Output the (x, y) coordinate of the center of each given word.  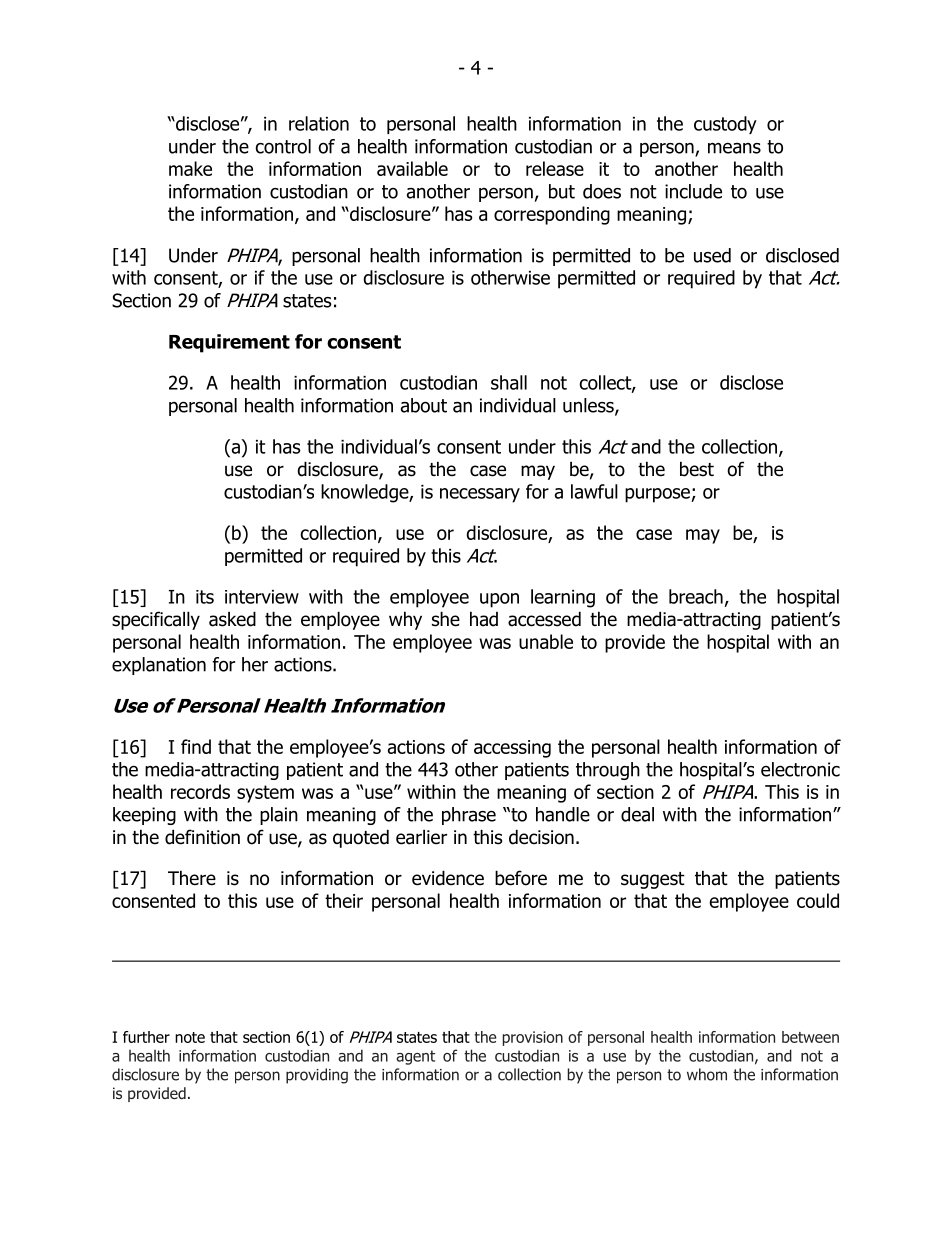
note (190, 1037)
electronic (800, 769)
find (196, 746)
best (697, 469)
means (734, 148)
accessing (512, 749)
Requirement (229, 343)
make (190, 168)
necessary (480, 495)
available (412, 168)
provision (532, 1038)
